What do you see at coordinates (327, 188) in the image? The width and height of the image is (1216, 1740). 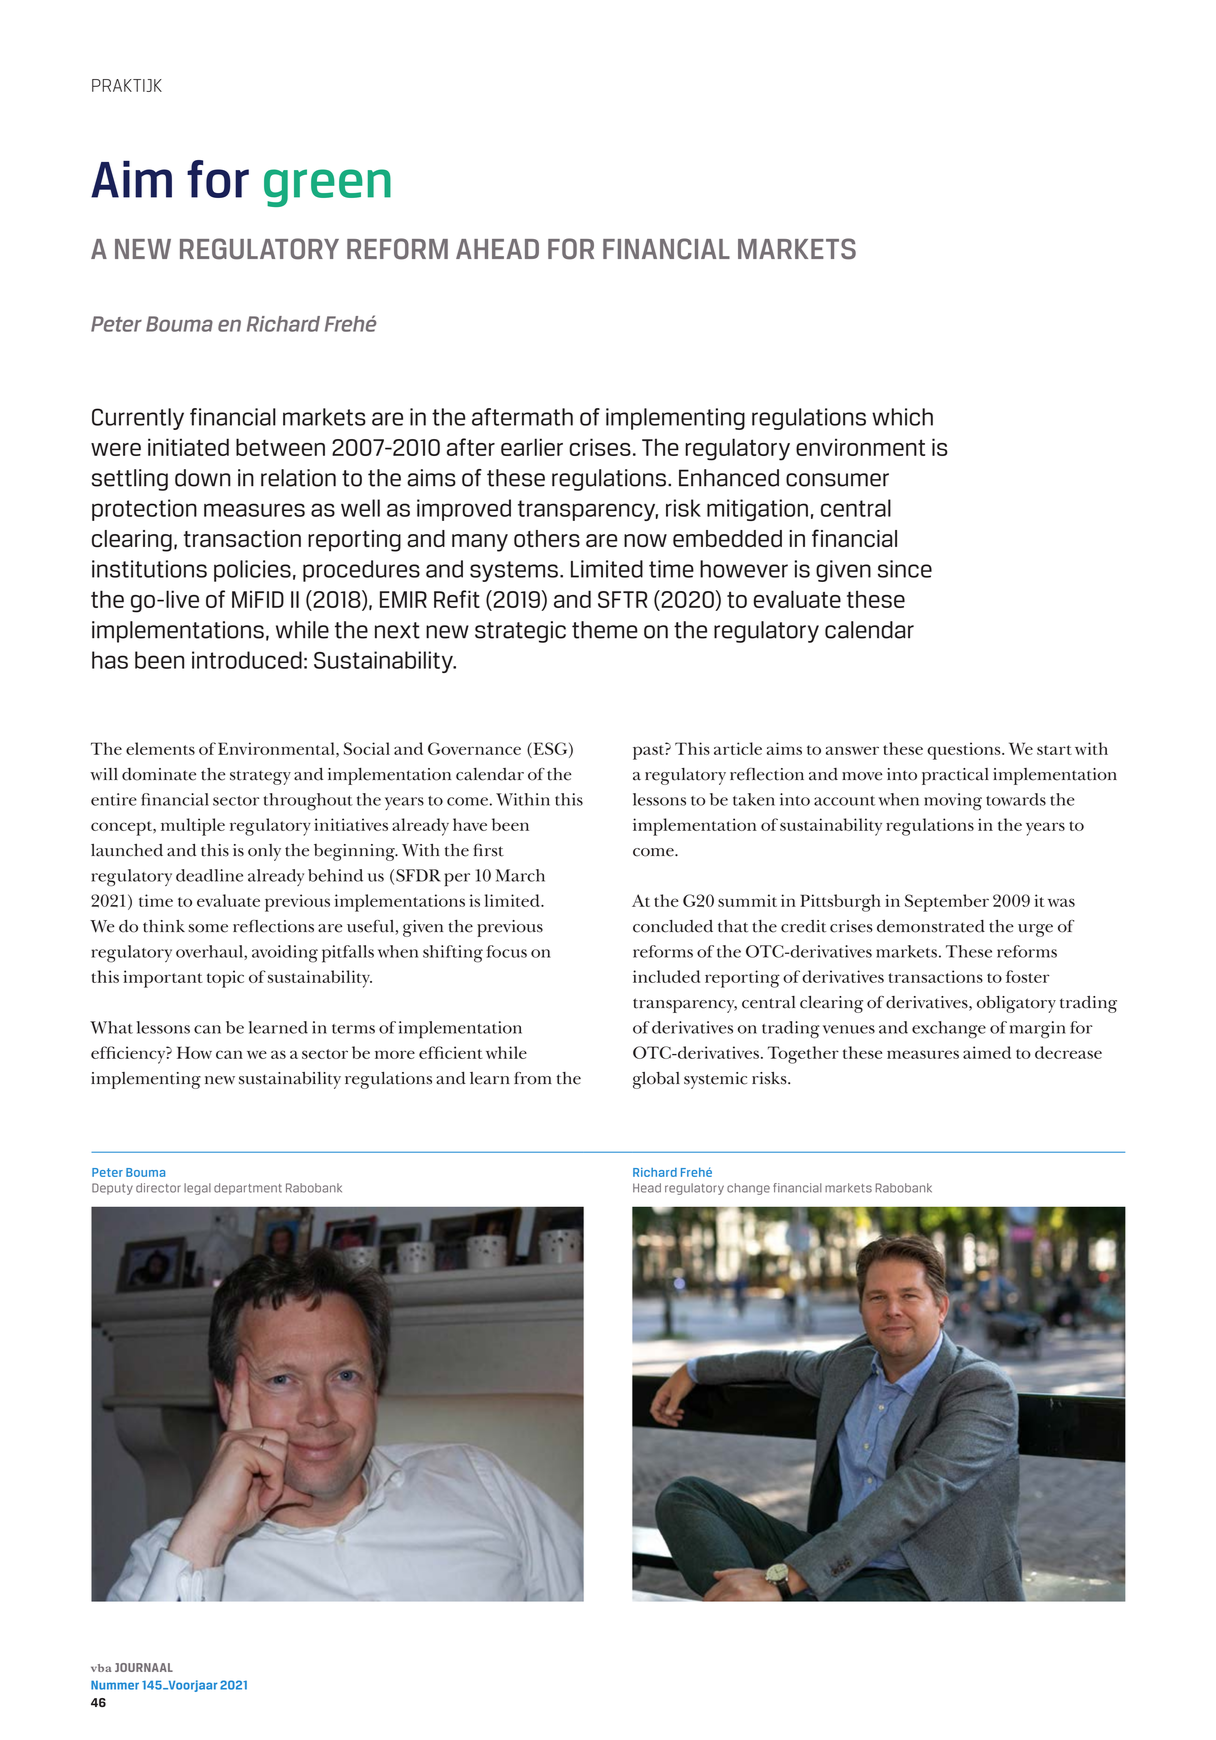 I see `green` at bounding box center [327, 188].
